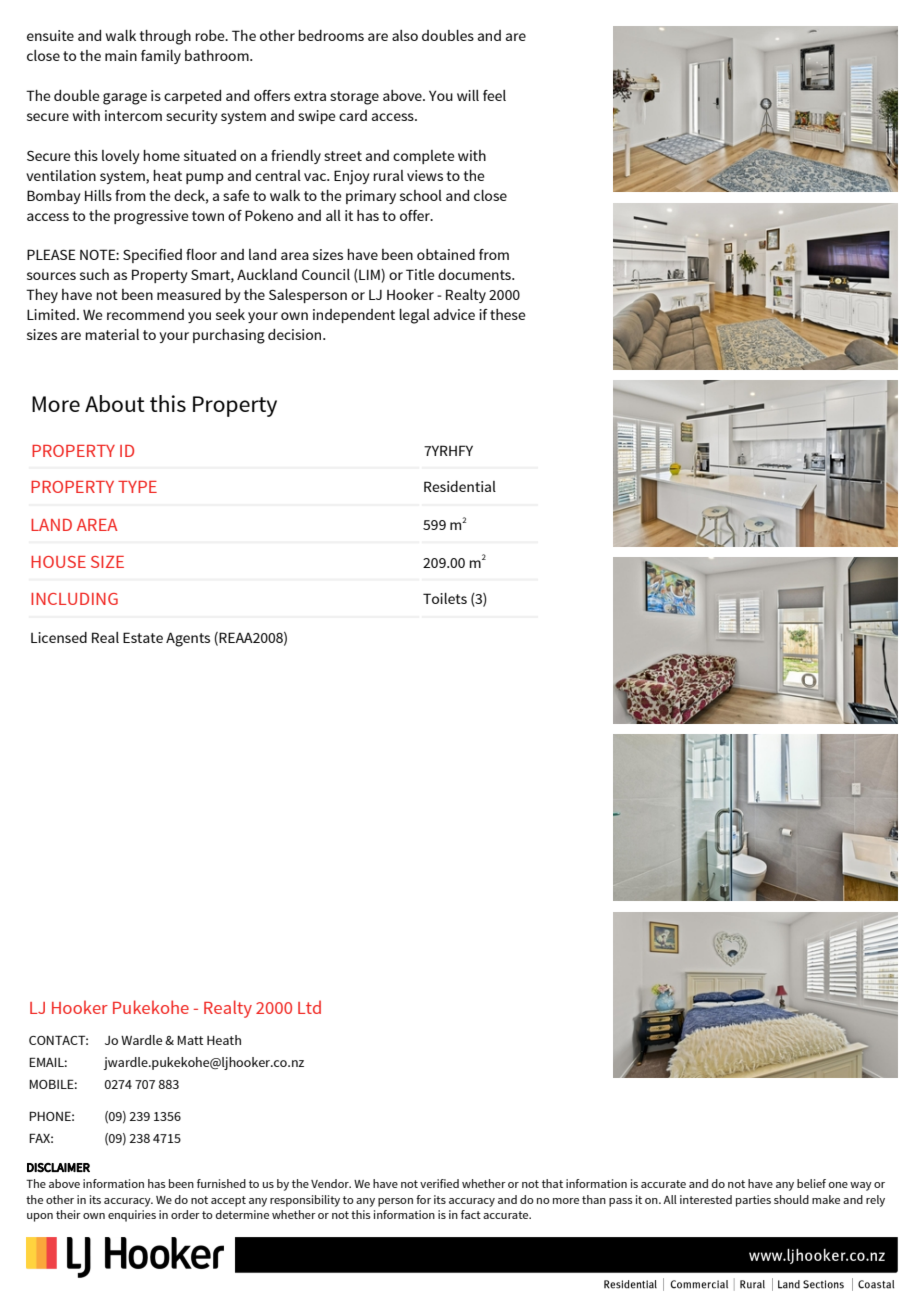 This screenshot has width=924, height=1308. Describe the element at coordinates (161, 57) in the screenshot. I see `family` at that location.
